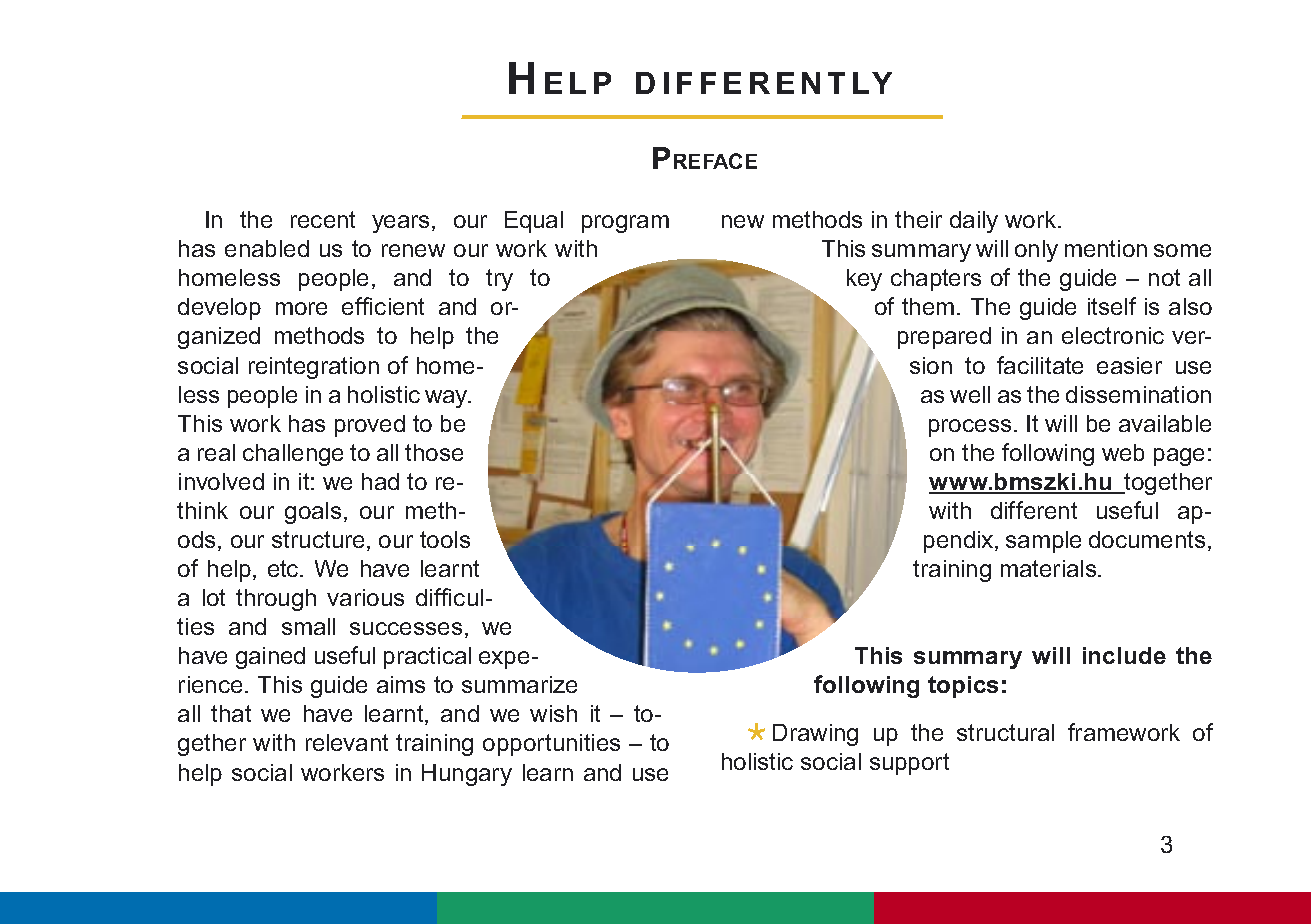 This screenshot has height=924, width=1311. Describe the element at coordinates (1034, 510) in the screenshot. I see `different` at that location.
